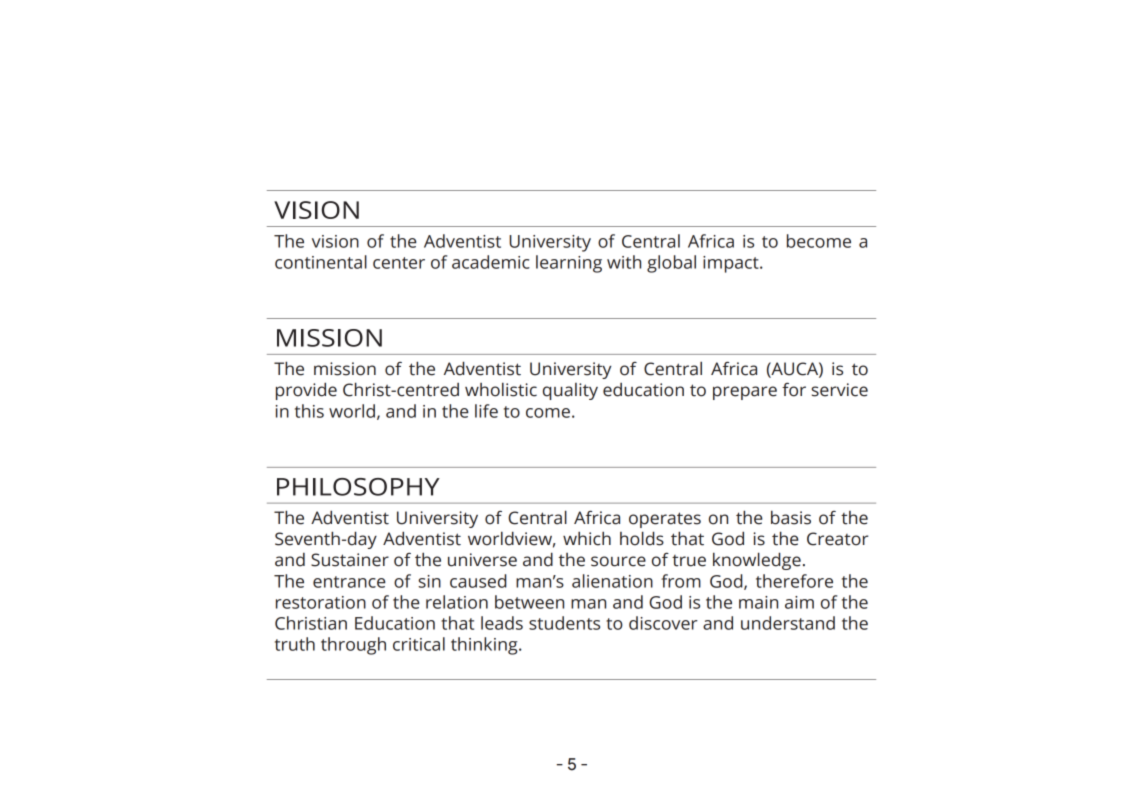  I want to click on PHILOSOPHY, so click(358, 487).
